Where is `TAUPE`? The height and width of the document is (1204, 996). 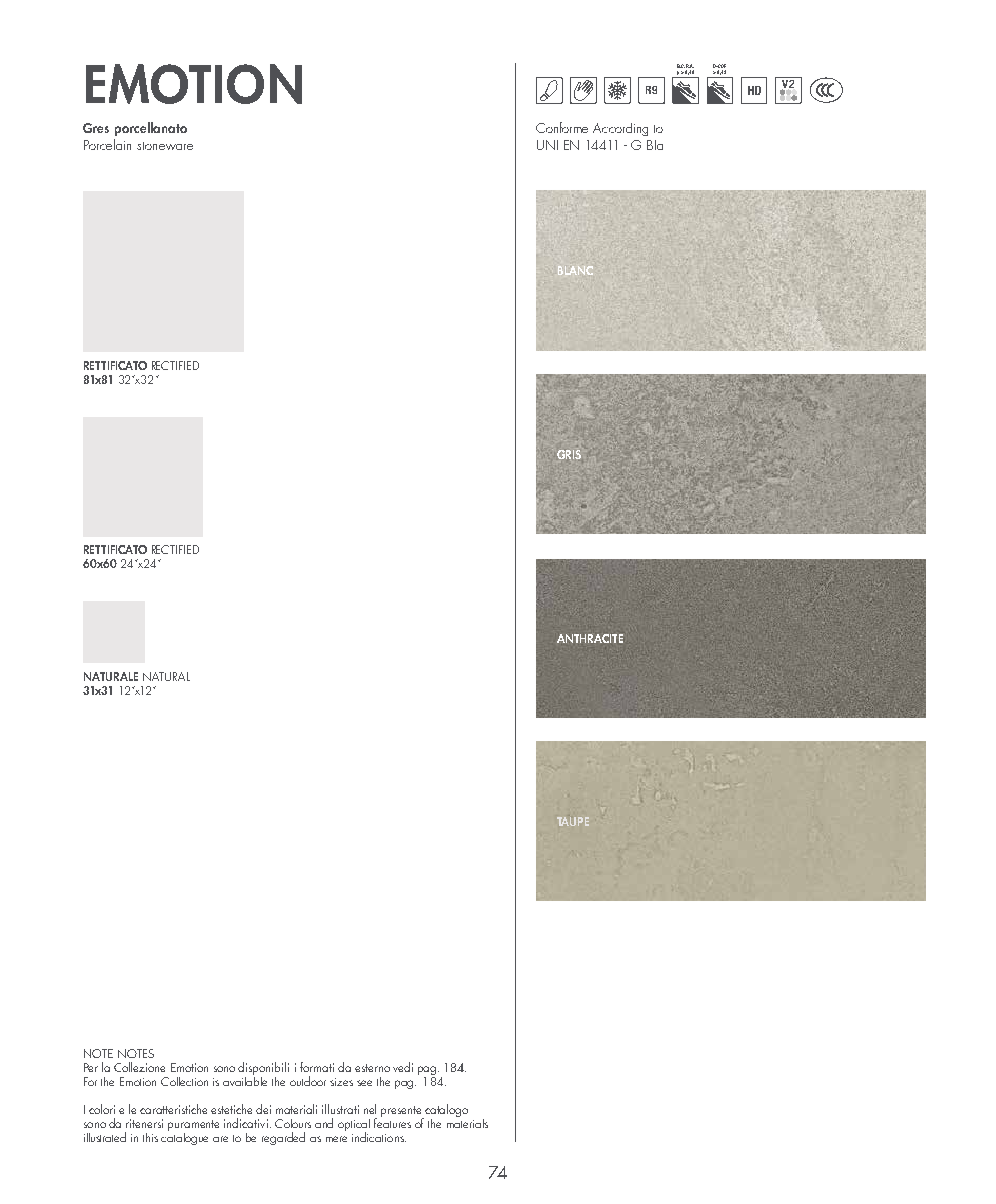
TAUPE is located at coordinates (573, 821).
